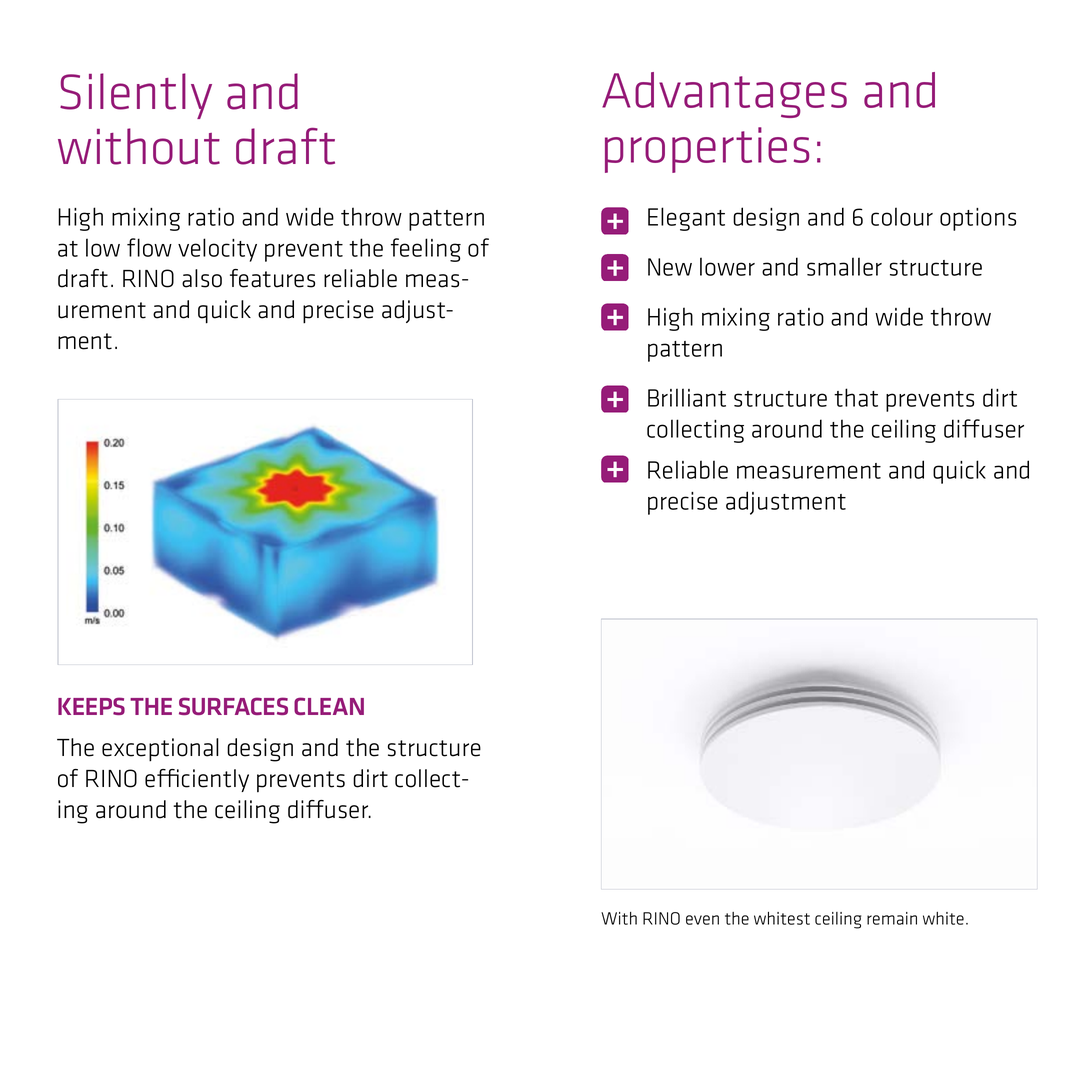 The height and width of the screenshot is (1092, 1092). Describe the element at coordinates (892, 918) in the screenshot. I see `remain` at that location.
